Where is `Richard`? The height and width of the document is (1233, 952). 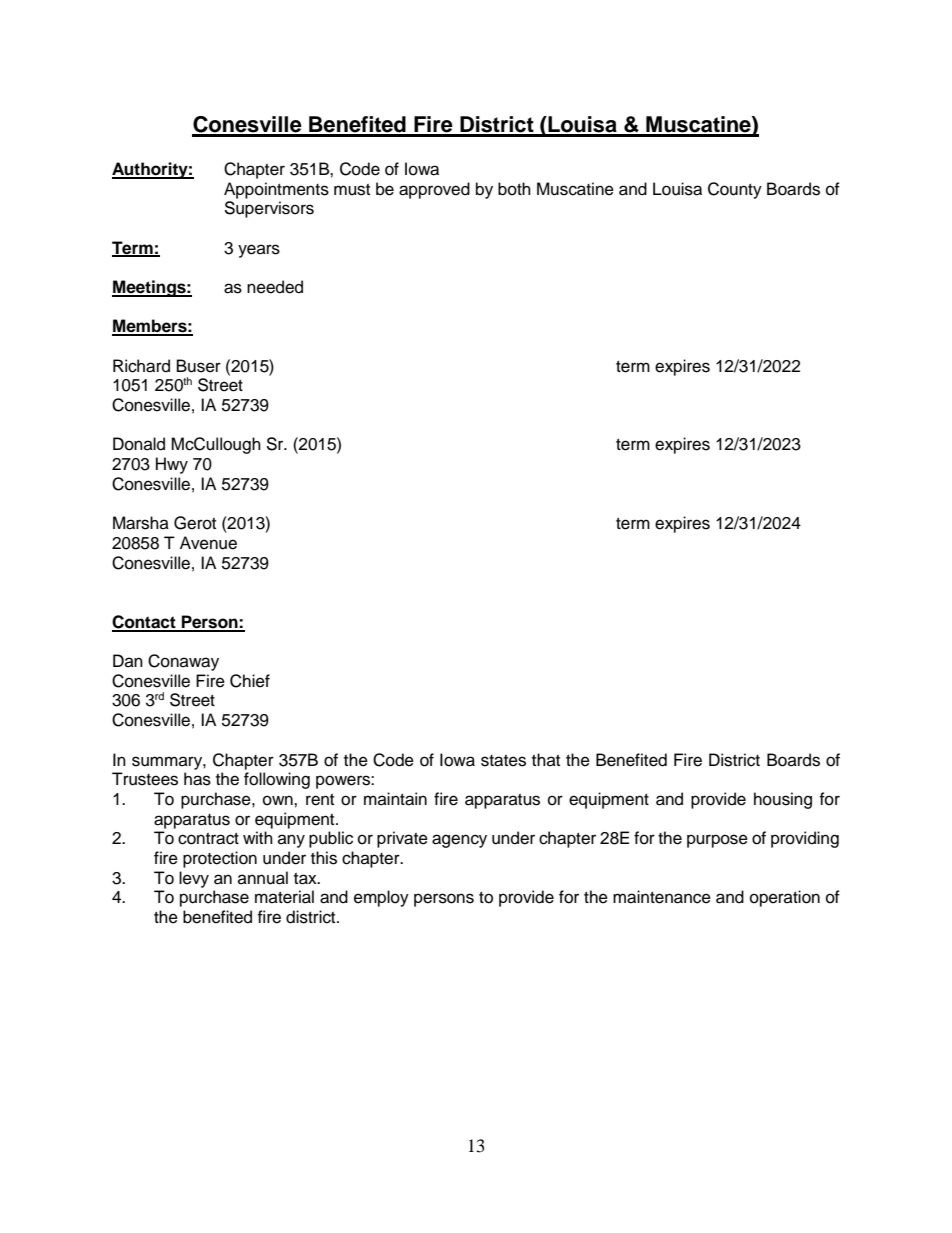 Richard is located at coordinates (141, 366).
